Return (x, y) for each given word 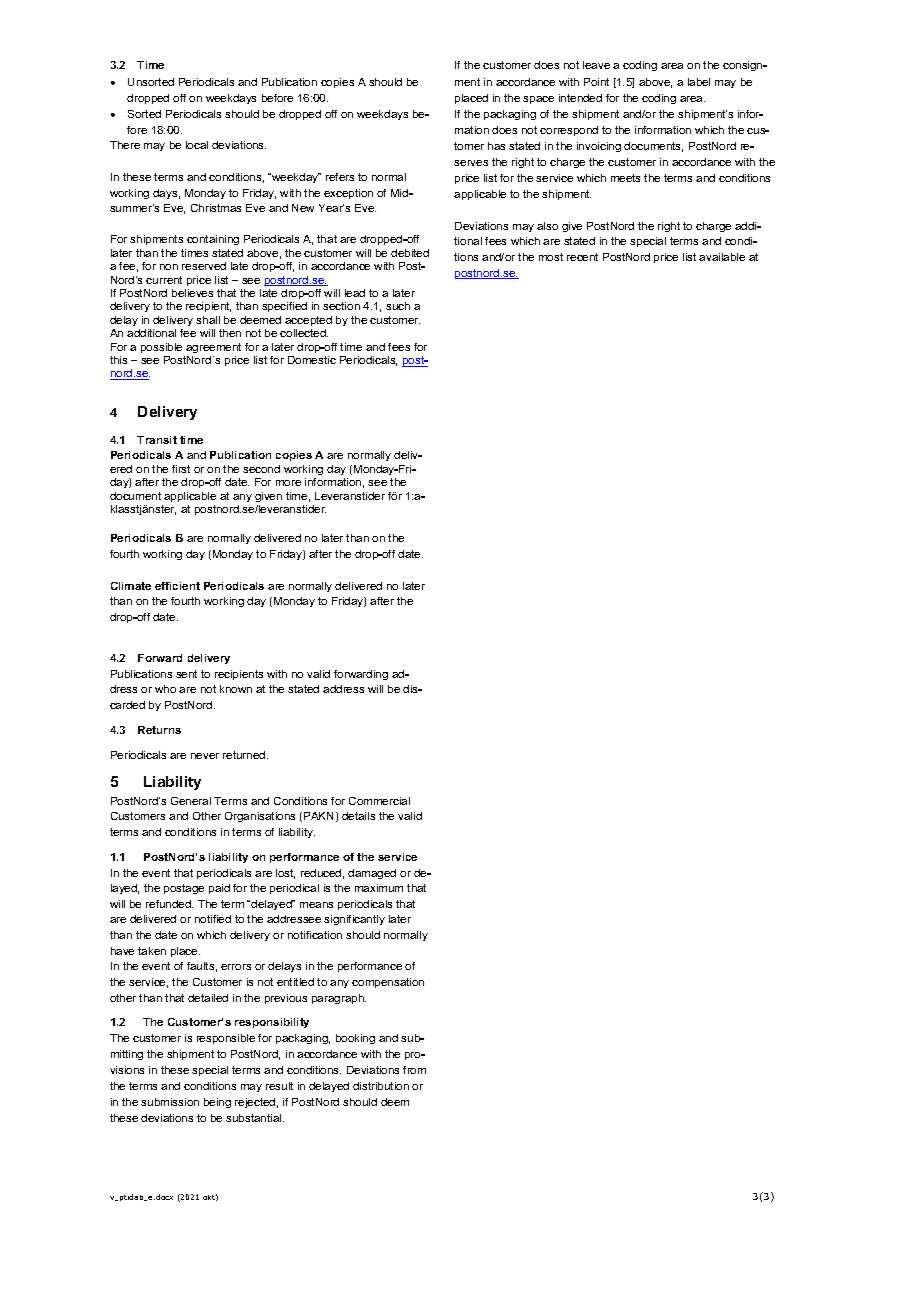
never (205, 756)
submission (170, 1102)
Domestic (312, 360)
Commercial (379, 801)
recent (582, 257)
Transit (157, 440)
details (358, 816)
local (197, 145)
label (699, 82)
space (538, 100)
